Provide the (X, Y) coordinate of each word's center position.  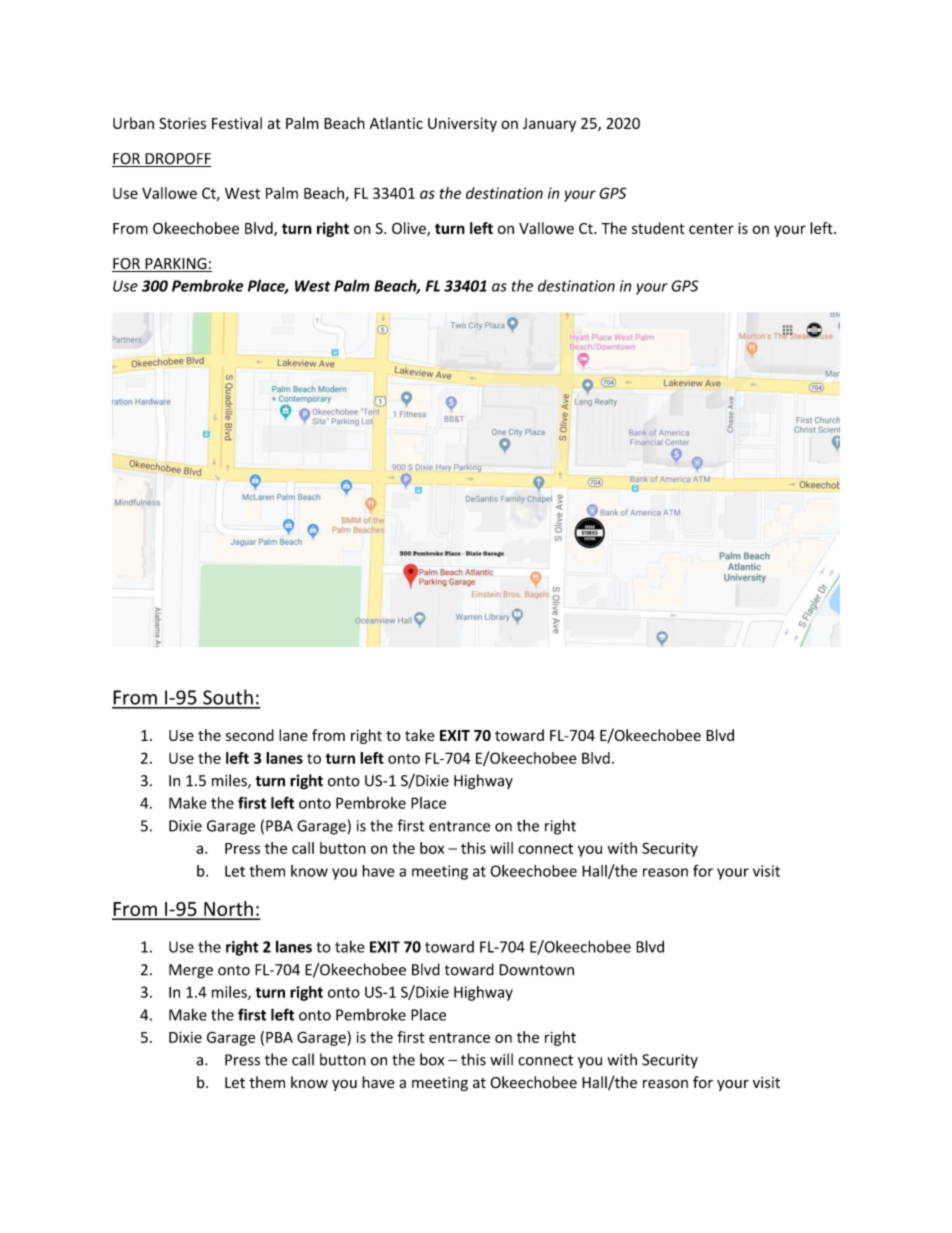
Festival (237, 123)
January (549, 125)
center (711, 229)
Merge (191, 971)
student (658, 228)
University (462, 124)
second (250, 735)
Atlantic (396, 123)
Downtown (536, 970)
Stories (182, 123)
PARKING (176, 265)
